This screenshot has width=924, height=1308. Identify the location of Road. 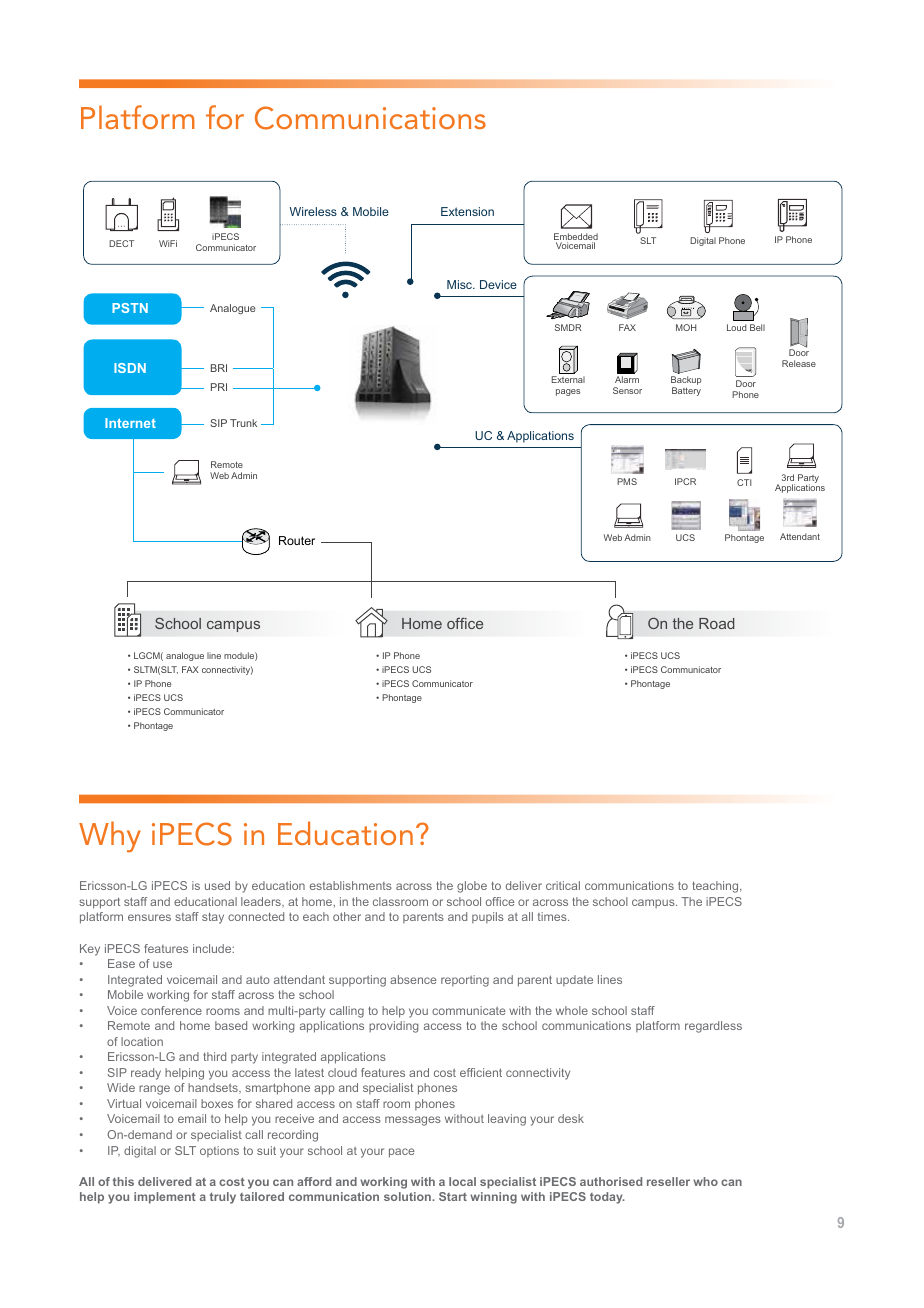
(716, 623).
